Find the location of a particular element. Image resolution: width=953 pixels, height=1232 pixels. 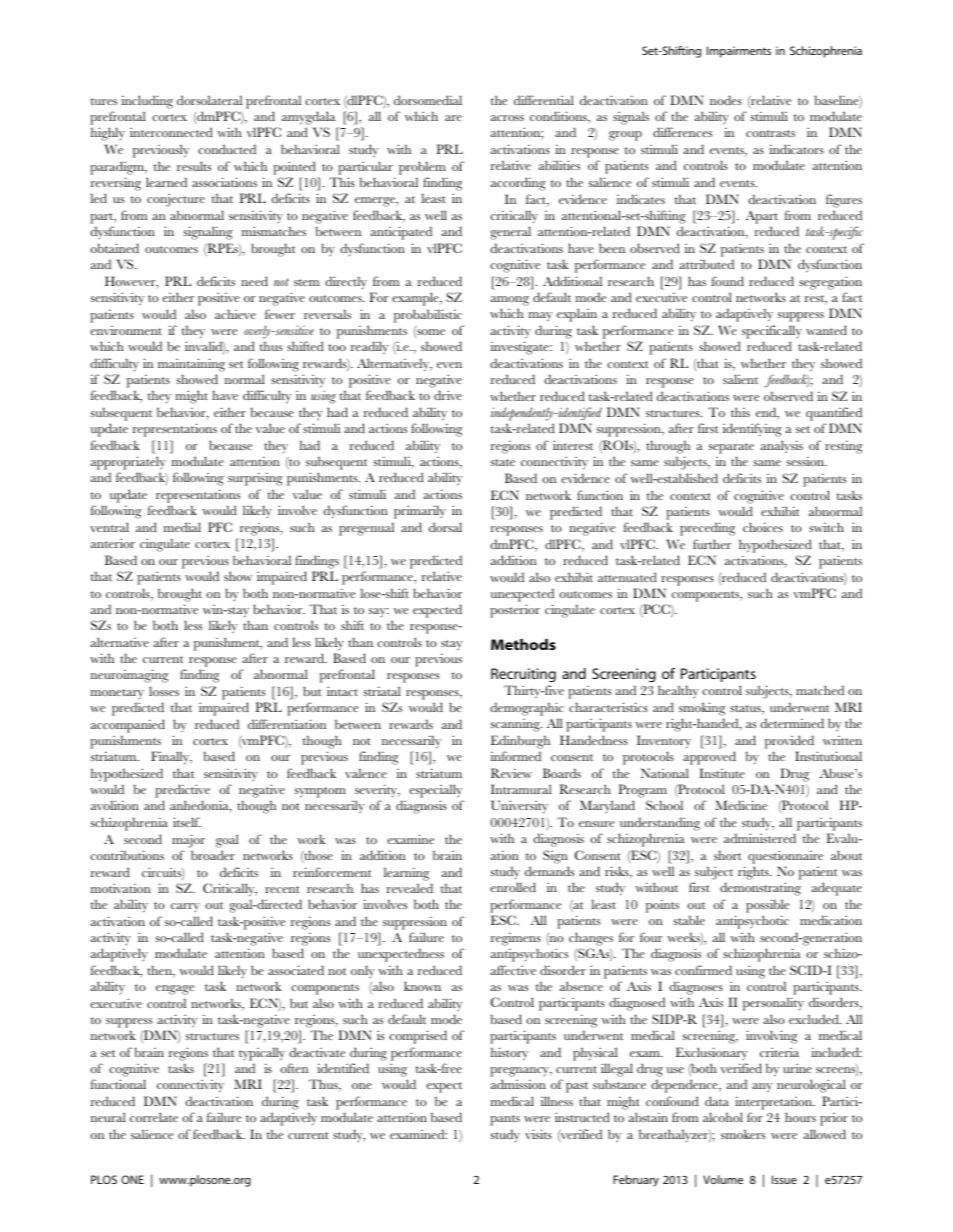

enrolled is located at coordinates (513, 887).
